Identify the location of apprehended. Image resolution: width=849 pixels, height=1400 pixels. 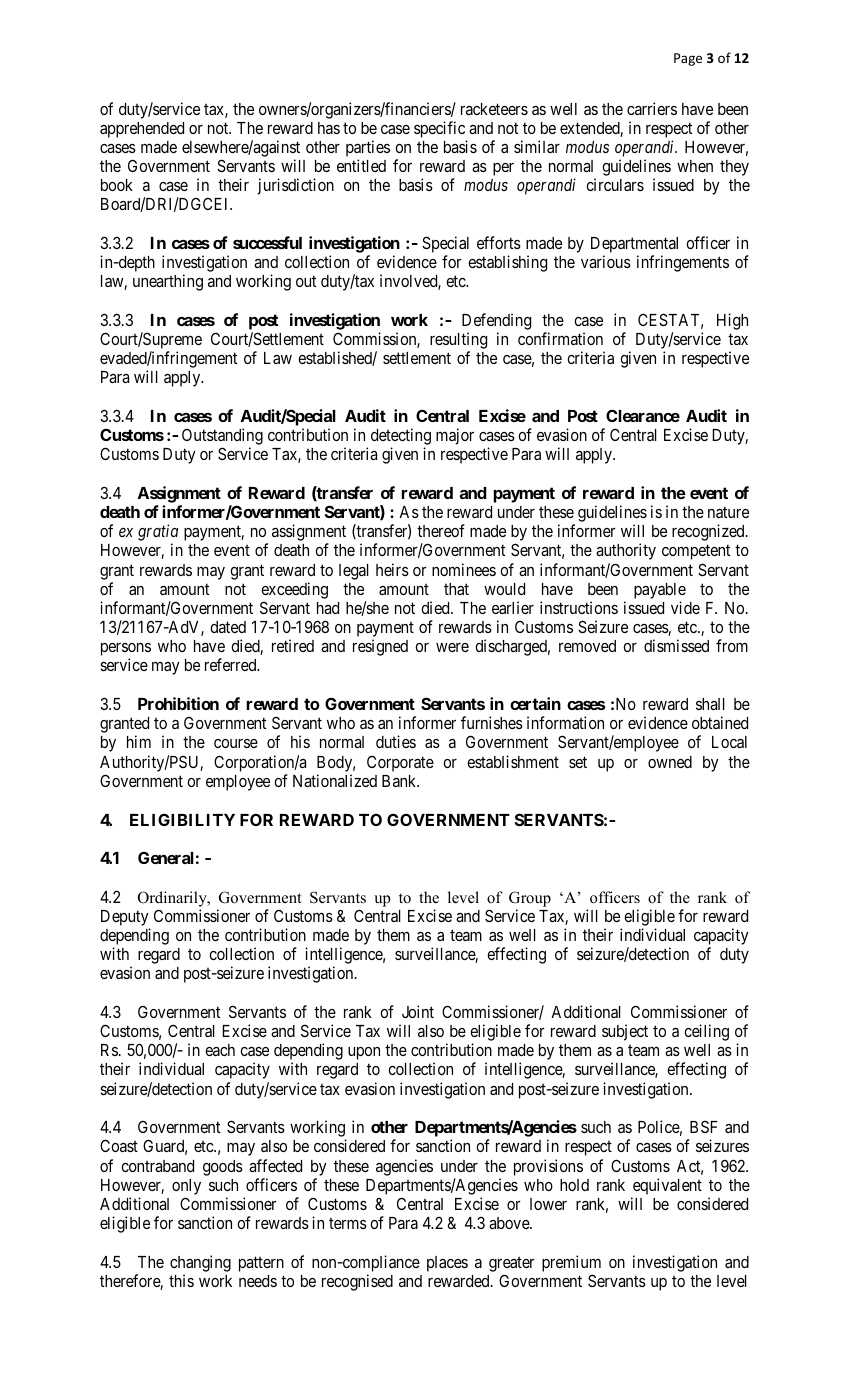
(142, 130).
